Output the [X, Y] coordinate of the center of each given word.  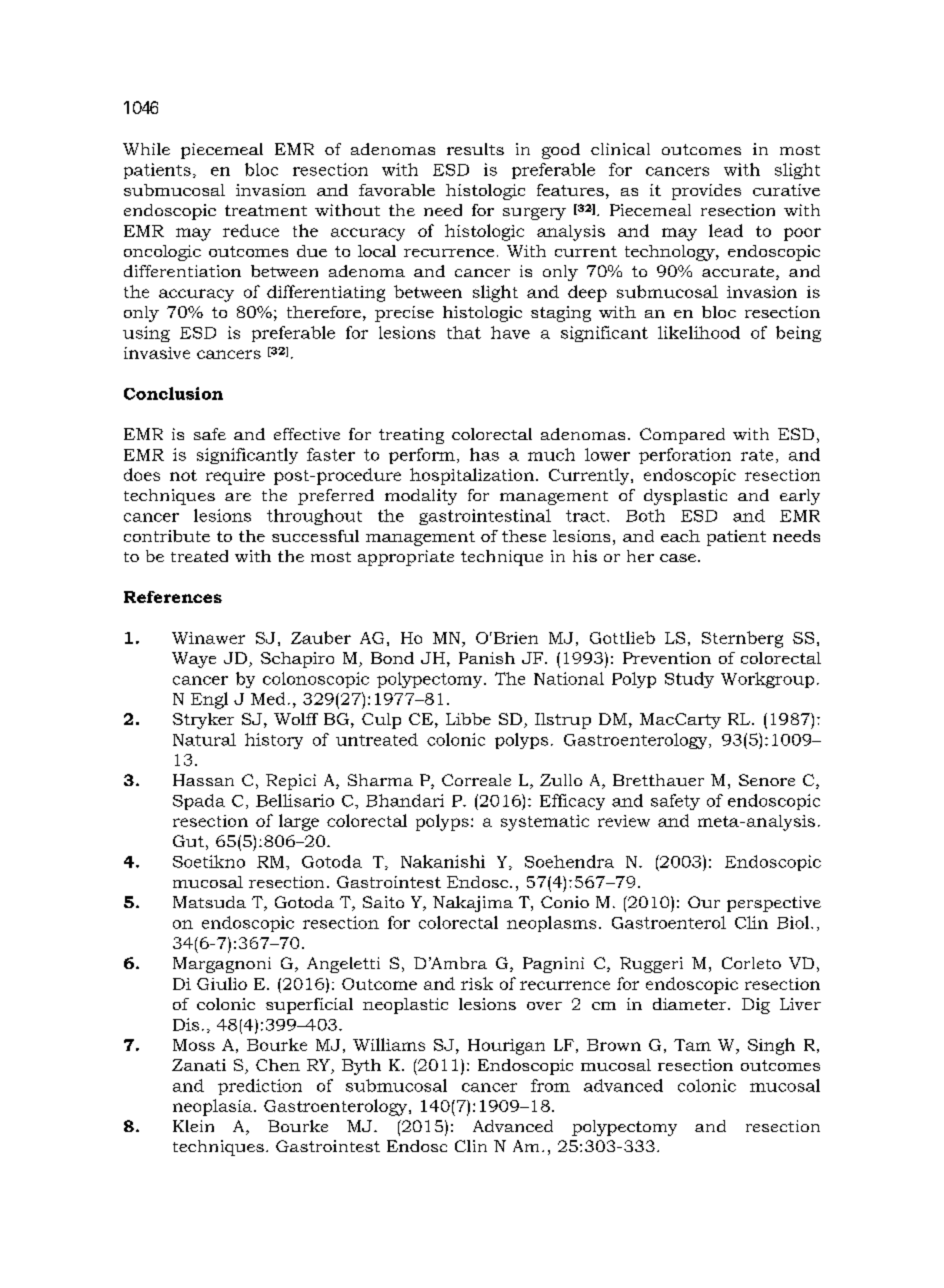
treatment [266, 210]
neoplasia [214, 1107]
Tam [692, 1045]
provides [706, 192]
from [550, 1085]
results [475, 149]
